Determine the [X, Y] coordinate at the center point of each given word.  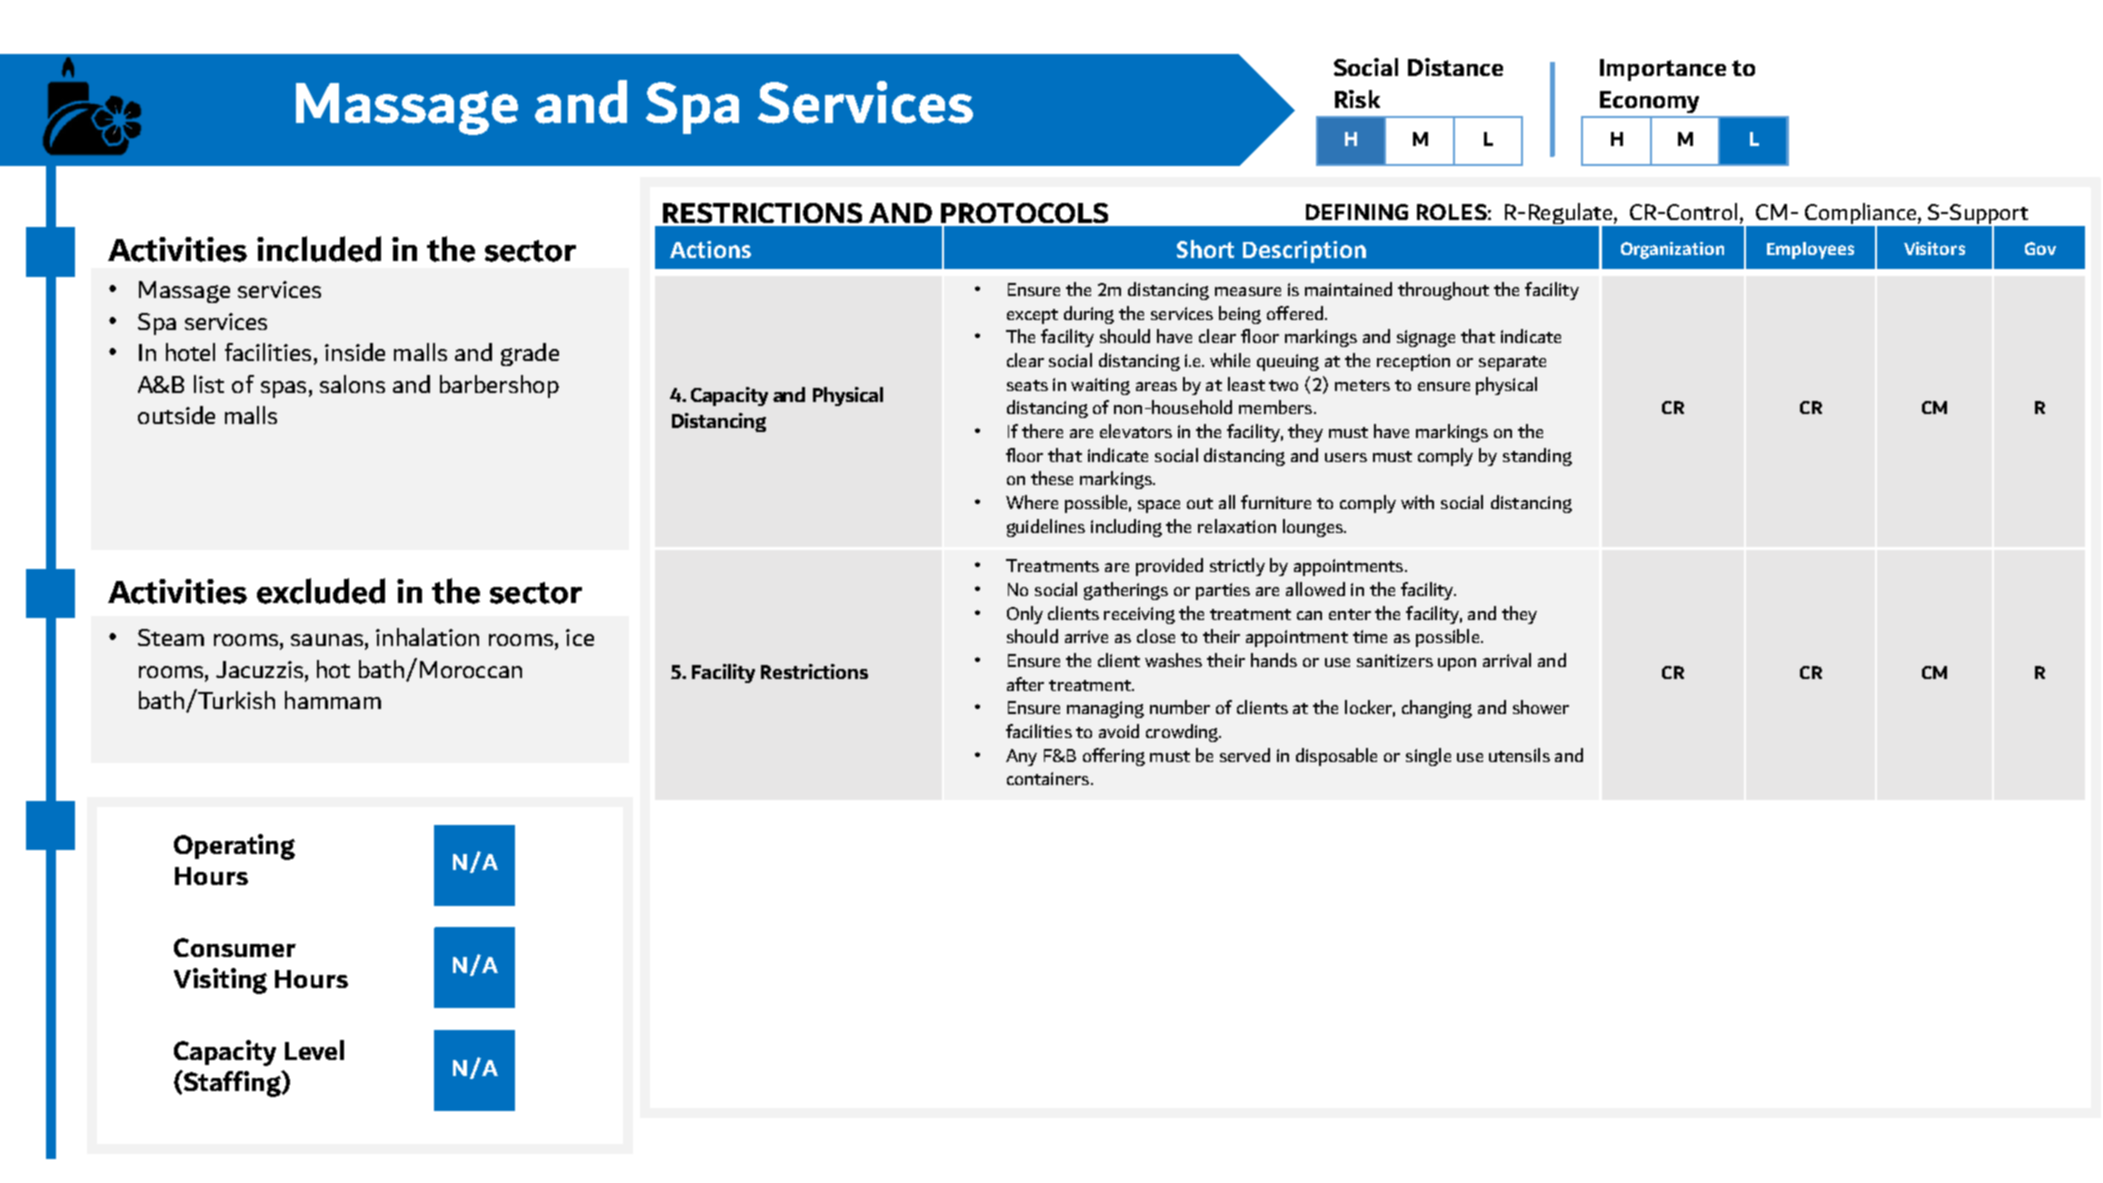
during [1089, 315]
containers [1049, 778]
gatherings [1126, 591]
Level [314, 1050]
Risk [1357, 99]
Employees [1810, 250]
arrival [1507, 660]
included [319, 249]
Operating [234, 847]
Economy [1649, 102]
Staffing [232, 1084]
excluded [321, 591]
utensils [1519, 755]
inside [355, 352]
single [1428, 757]
